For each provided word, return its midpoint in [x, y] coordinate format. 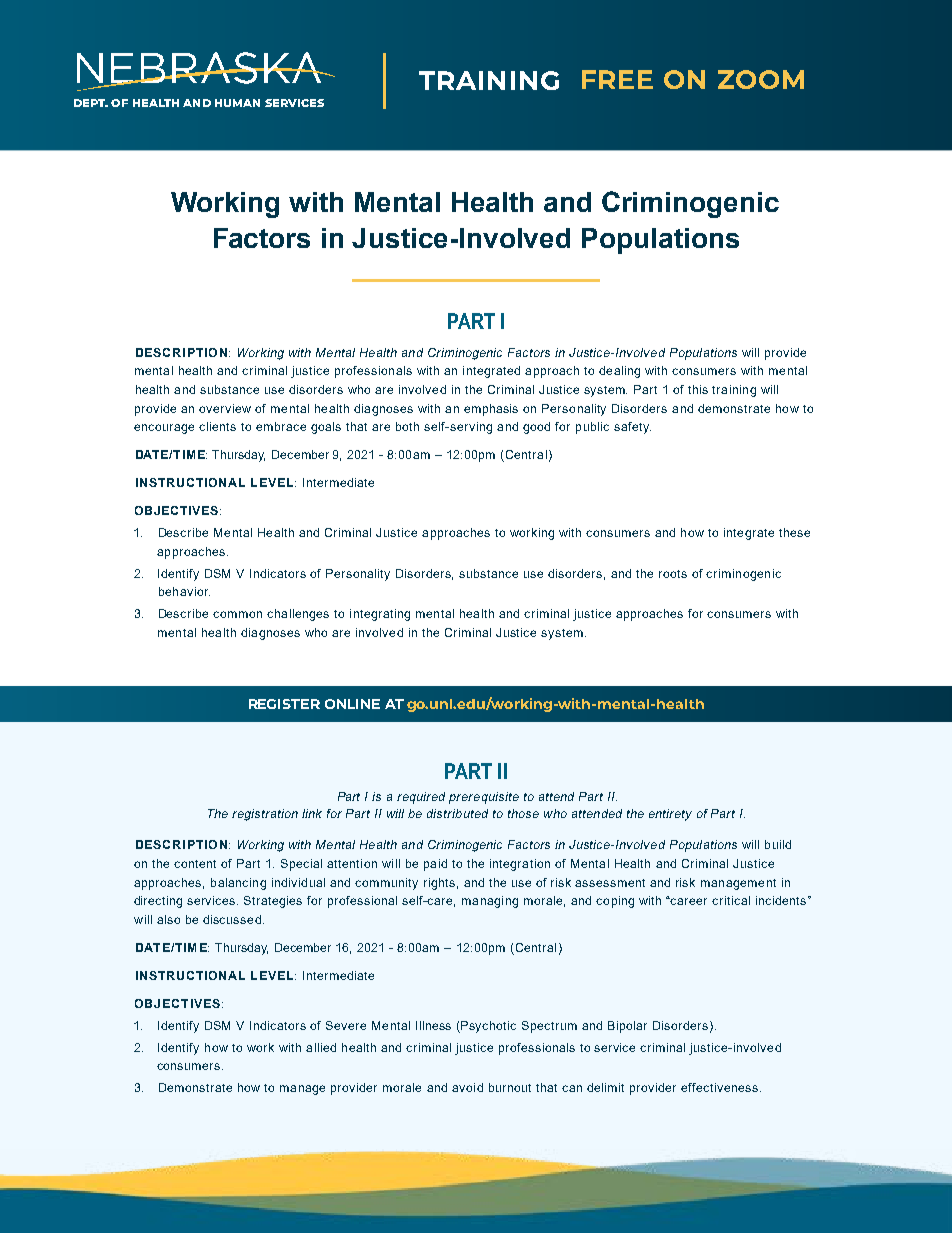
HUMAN [237, 103]
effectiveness [719, 1087]
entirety [670, 815]
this [698, 389]
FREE [617, 79]
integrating [380, 615]
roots [673, 574]
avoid [467, 1087]
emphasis [491, 410]
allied [321, 1047]
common [237, 614]
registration [265, 815]
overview [225, 408]
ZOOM [761, 79]
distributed [457, 813]
